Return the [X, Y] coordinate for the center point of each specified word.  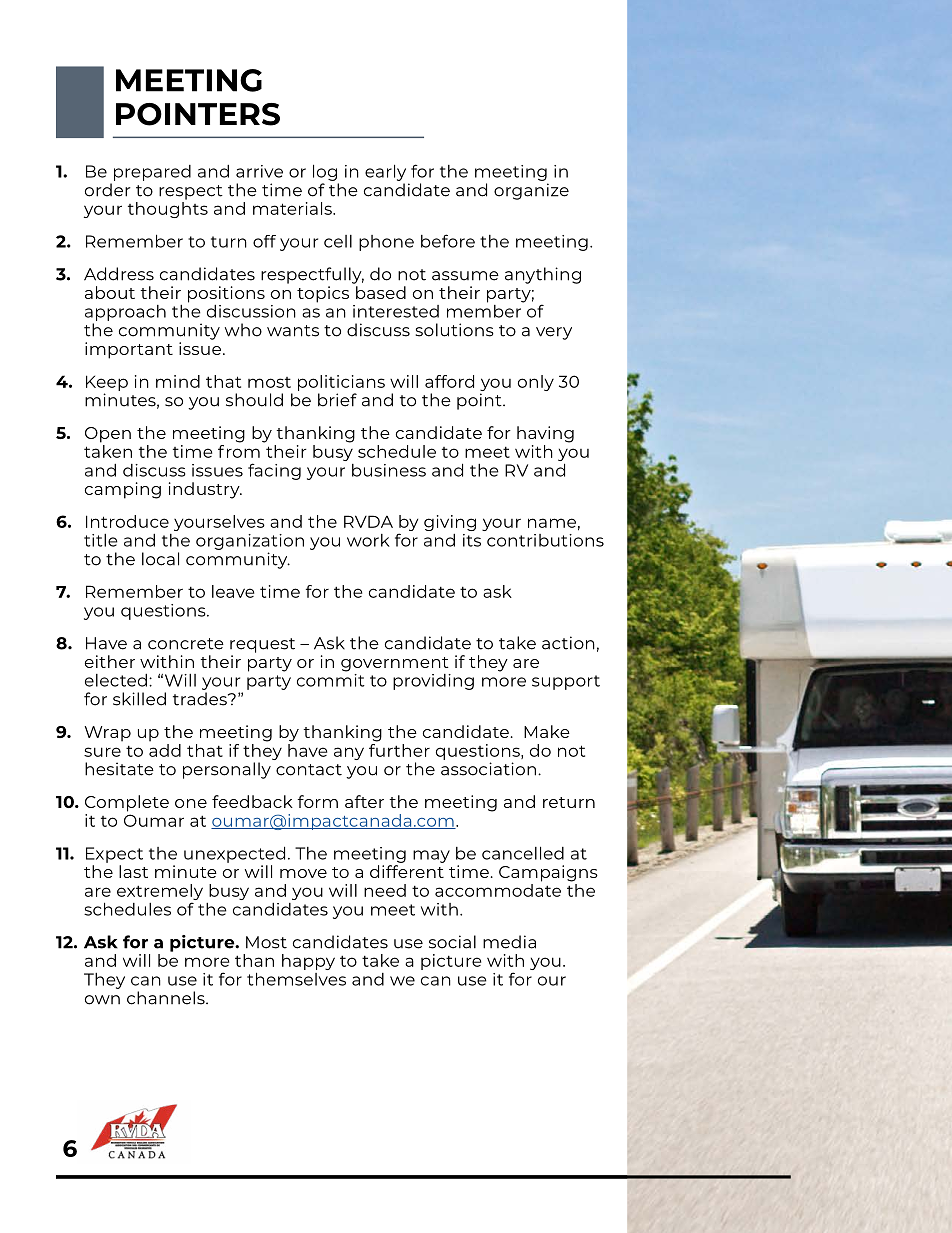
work [368, 540]
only [536, 383]
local [160, 559]
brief [337, 400]
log [325, 172]
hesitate [119, 769]
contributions [545, 540]
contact [309, 770]
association [488, 769]
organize [531, 191]
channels [167, 998]
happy [308, 962]
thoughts [168, 210]
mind [178, 381]
